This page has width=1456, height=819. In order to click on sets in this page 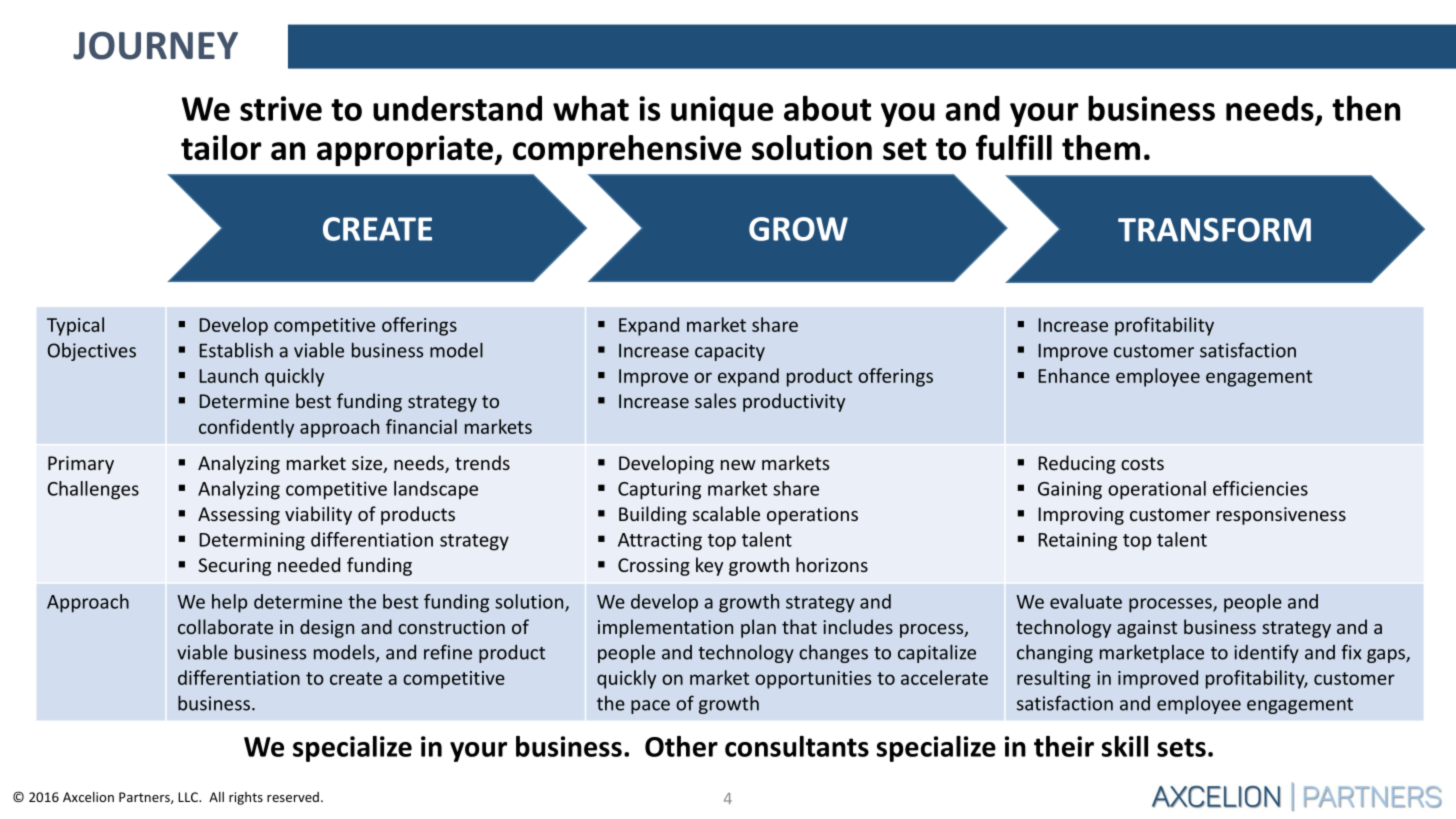, I will do `click(1181, 747)`.
